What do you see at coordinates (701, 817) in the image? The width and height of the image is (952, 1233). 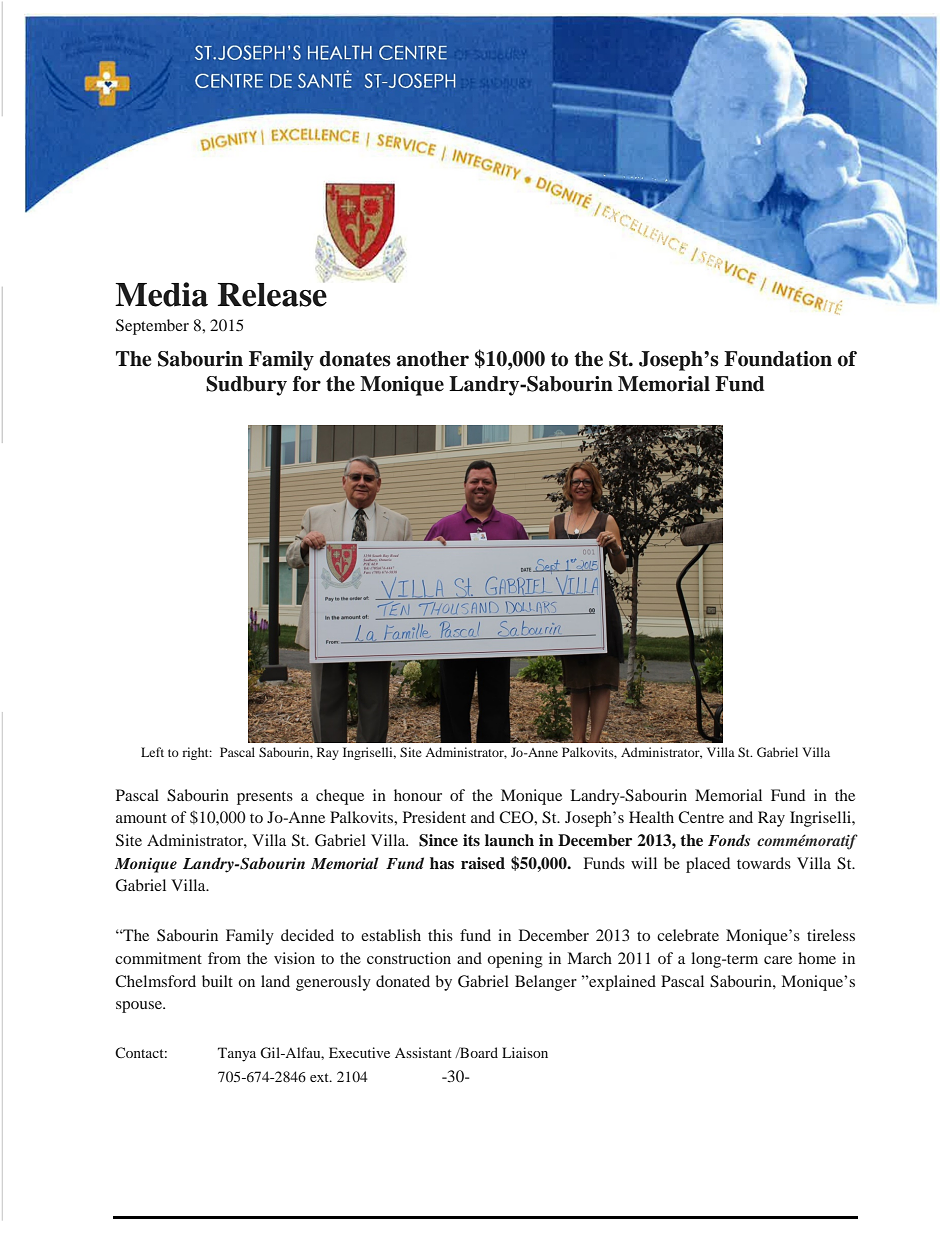 I see `Centre` at bounding box center [701, 817].
